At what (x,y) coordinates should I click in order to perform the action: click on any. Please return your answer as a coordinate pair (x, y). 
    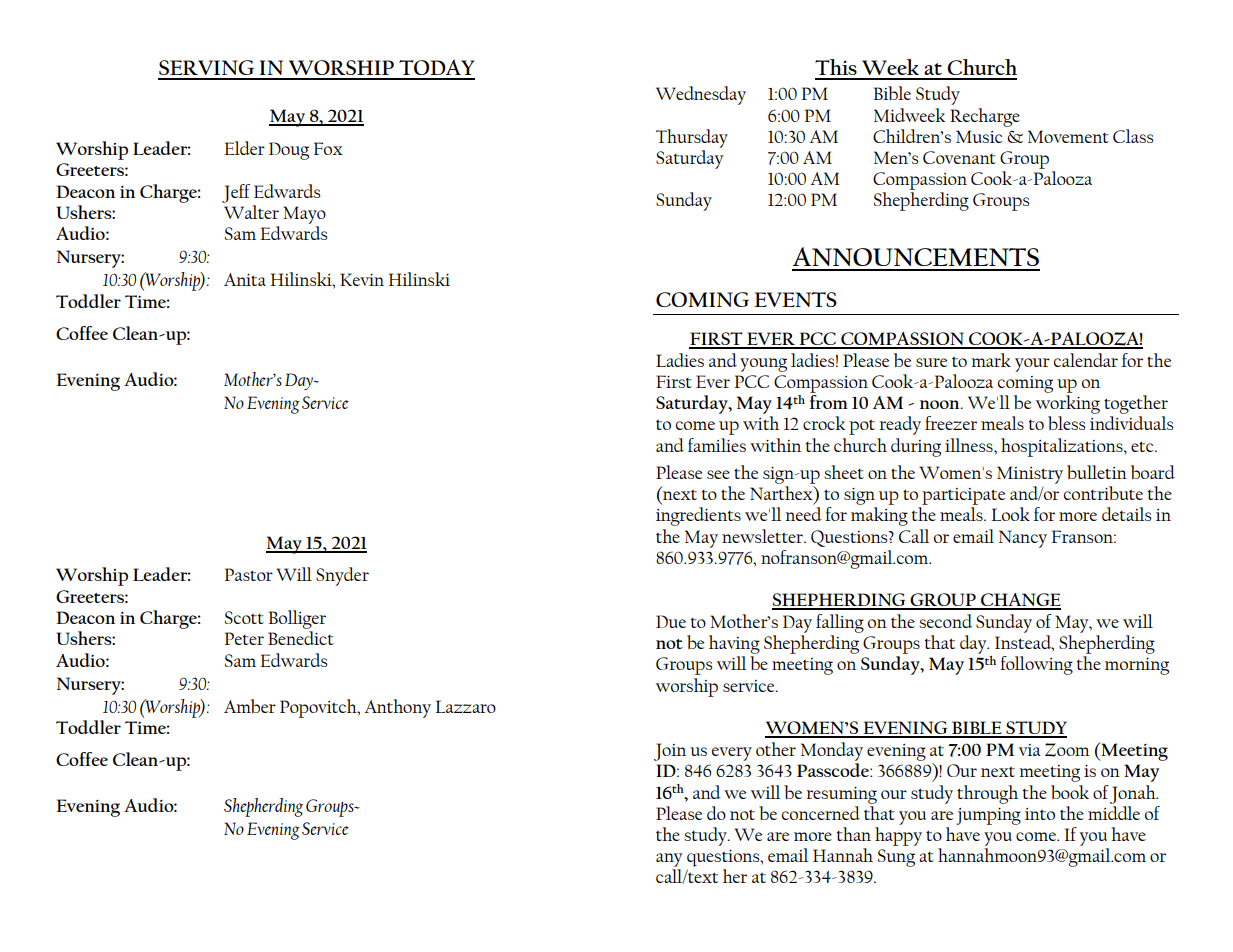
    Looking at the image, I should click on (669, 860).
